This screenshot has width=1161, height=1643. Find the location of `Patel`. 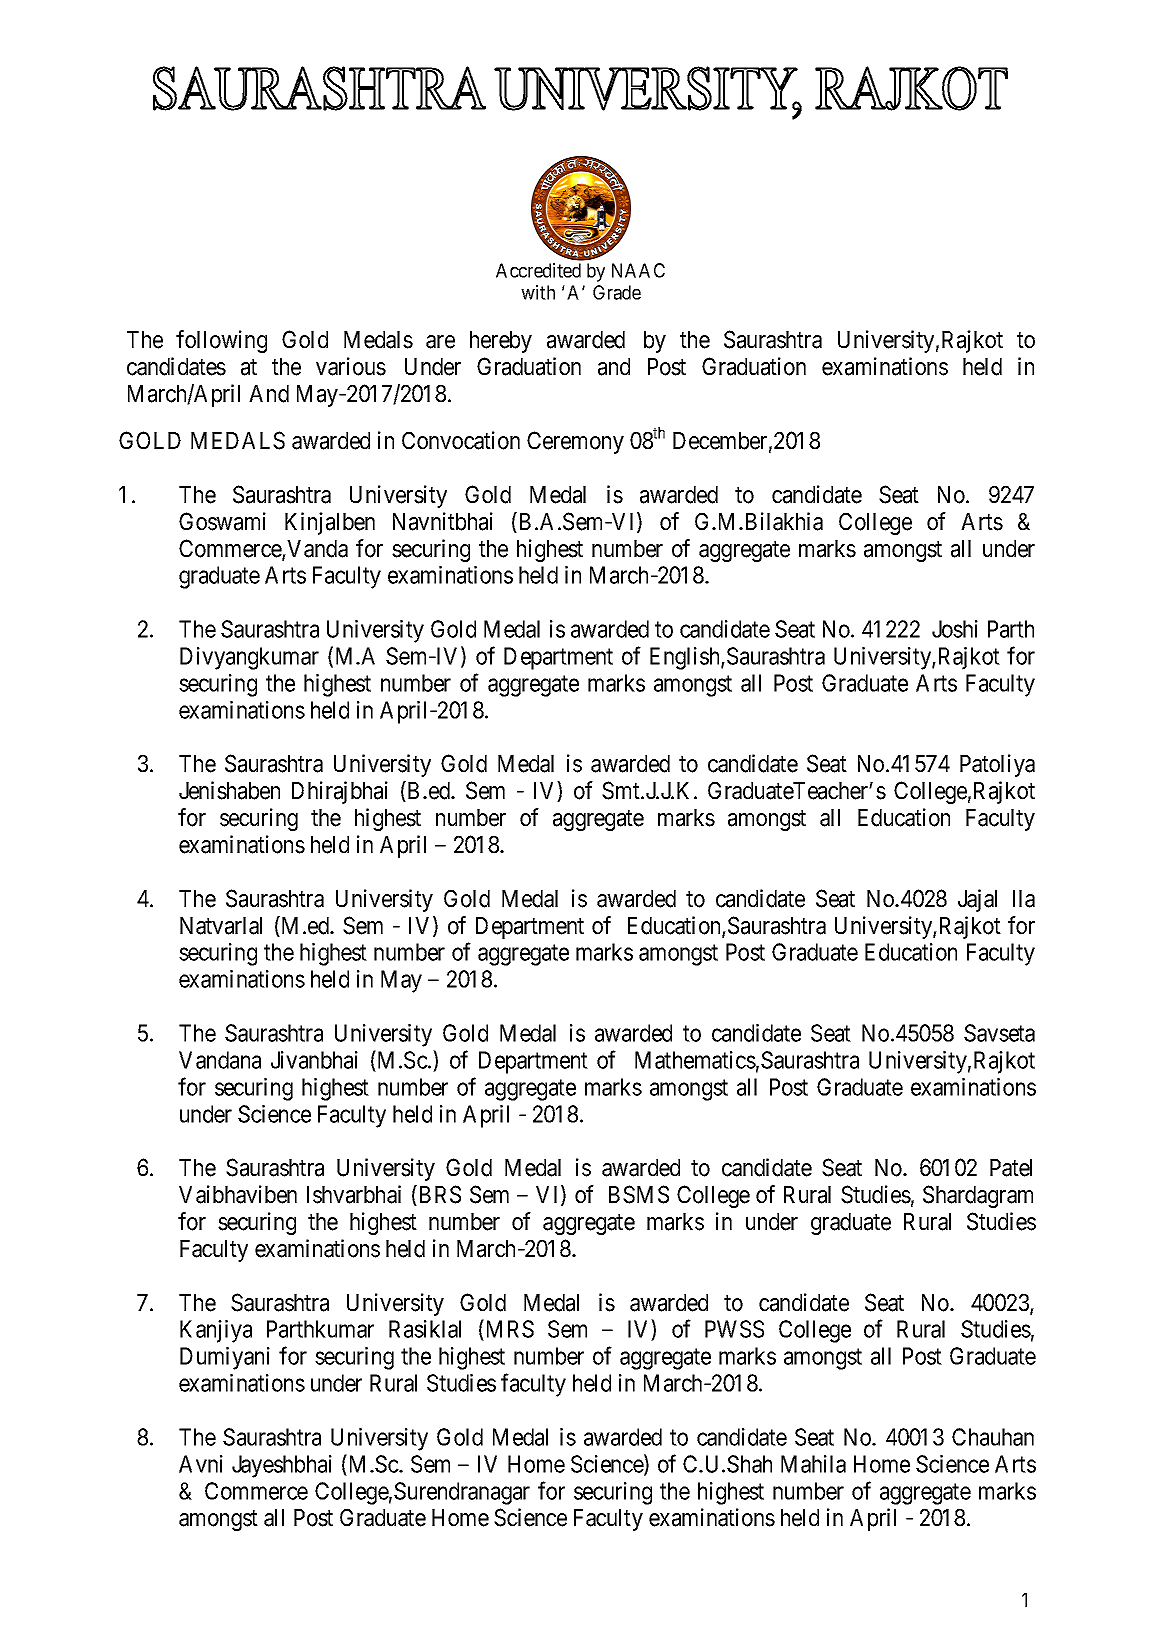

Patel is located at coordinates (1011, 1168).
